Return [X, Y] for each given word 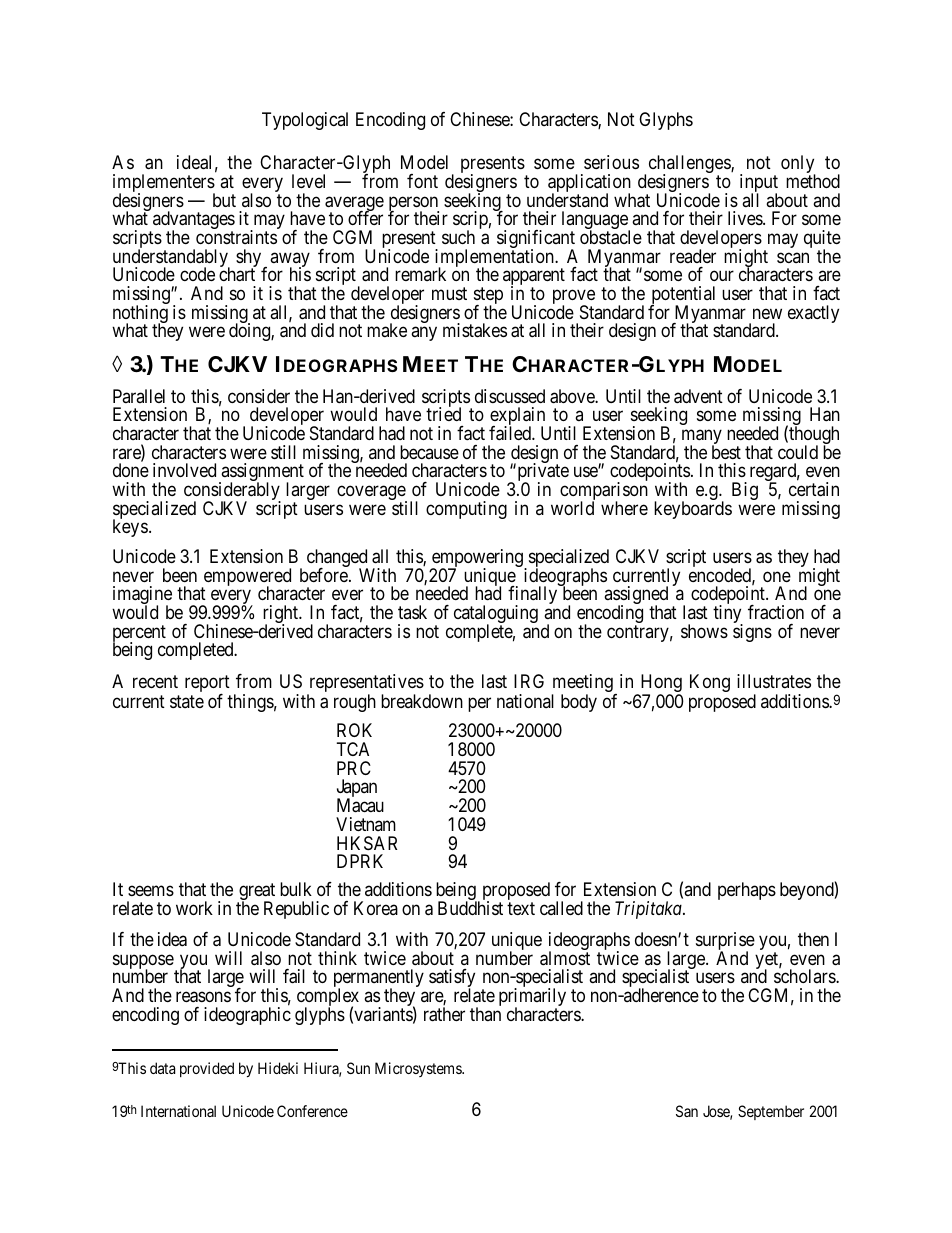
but [224, 200]
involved [184, 470]
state [187, 701]
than [485, 1014]
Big [745, 491]
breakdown [422, 701]
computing [466, 510]
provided [207, 1069]
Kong [710, 683]
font [422, 181]
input [759, 184]
